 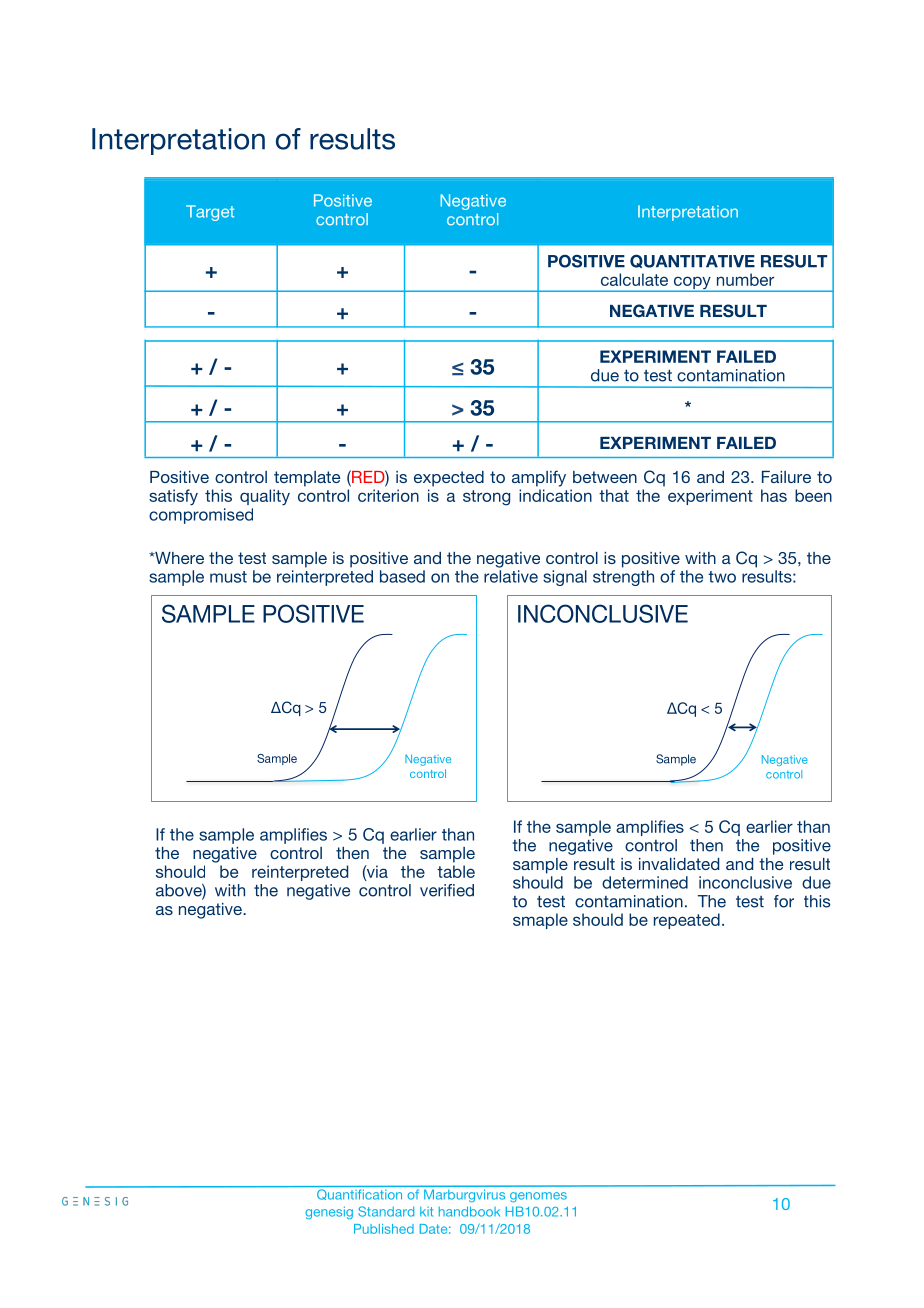 I want to click on handbook, so click(x=469, y=1211).
